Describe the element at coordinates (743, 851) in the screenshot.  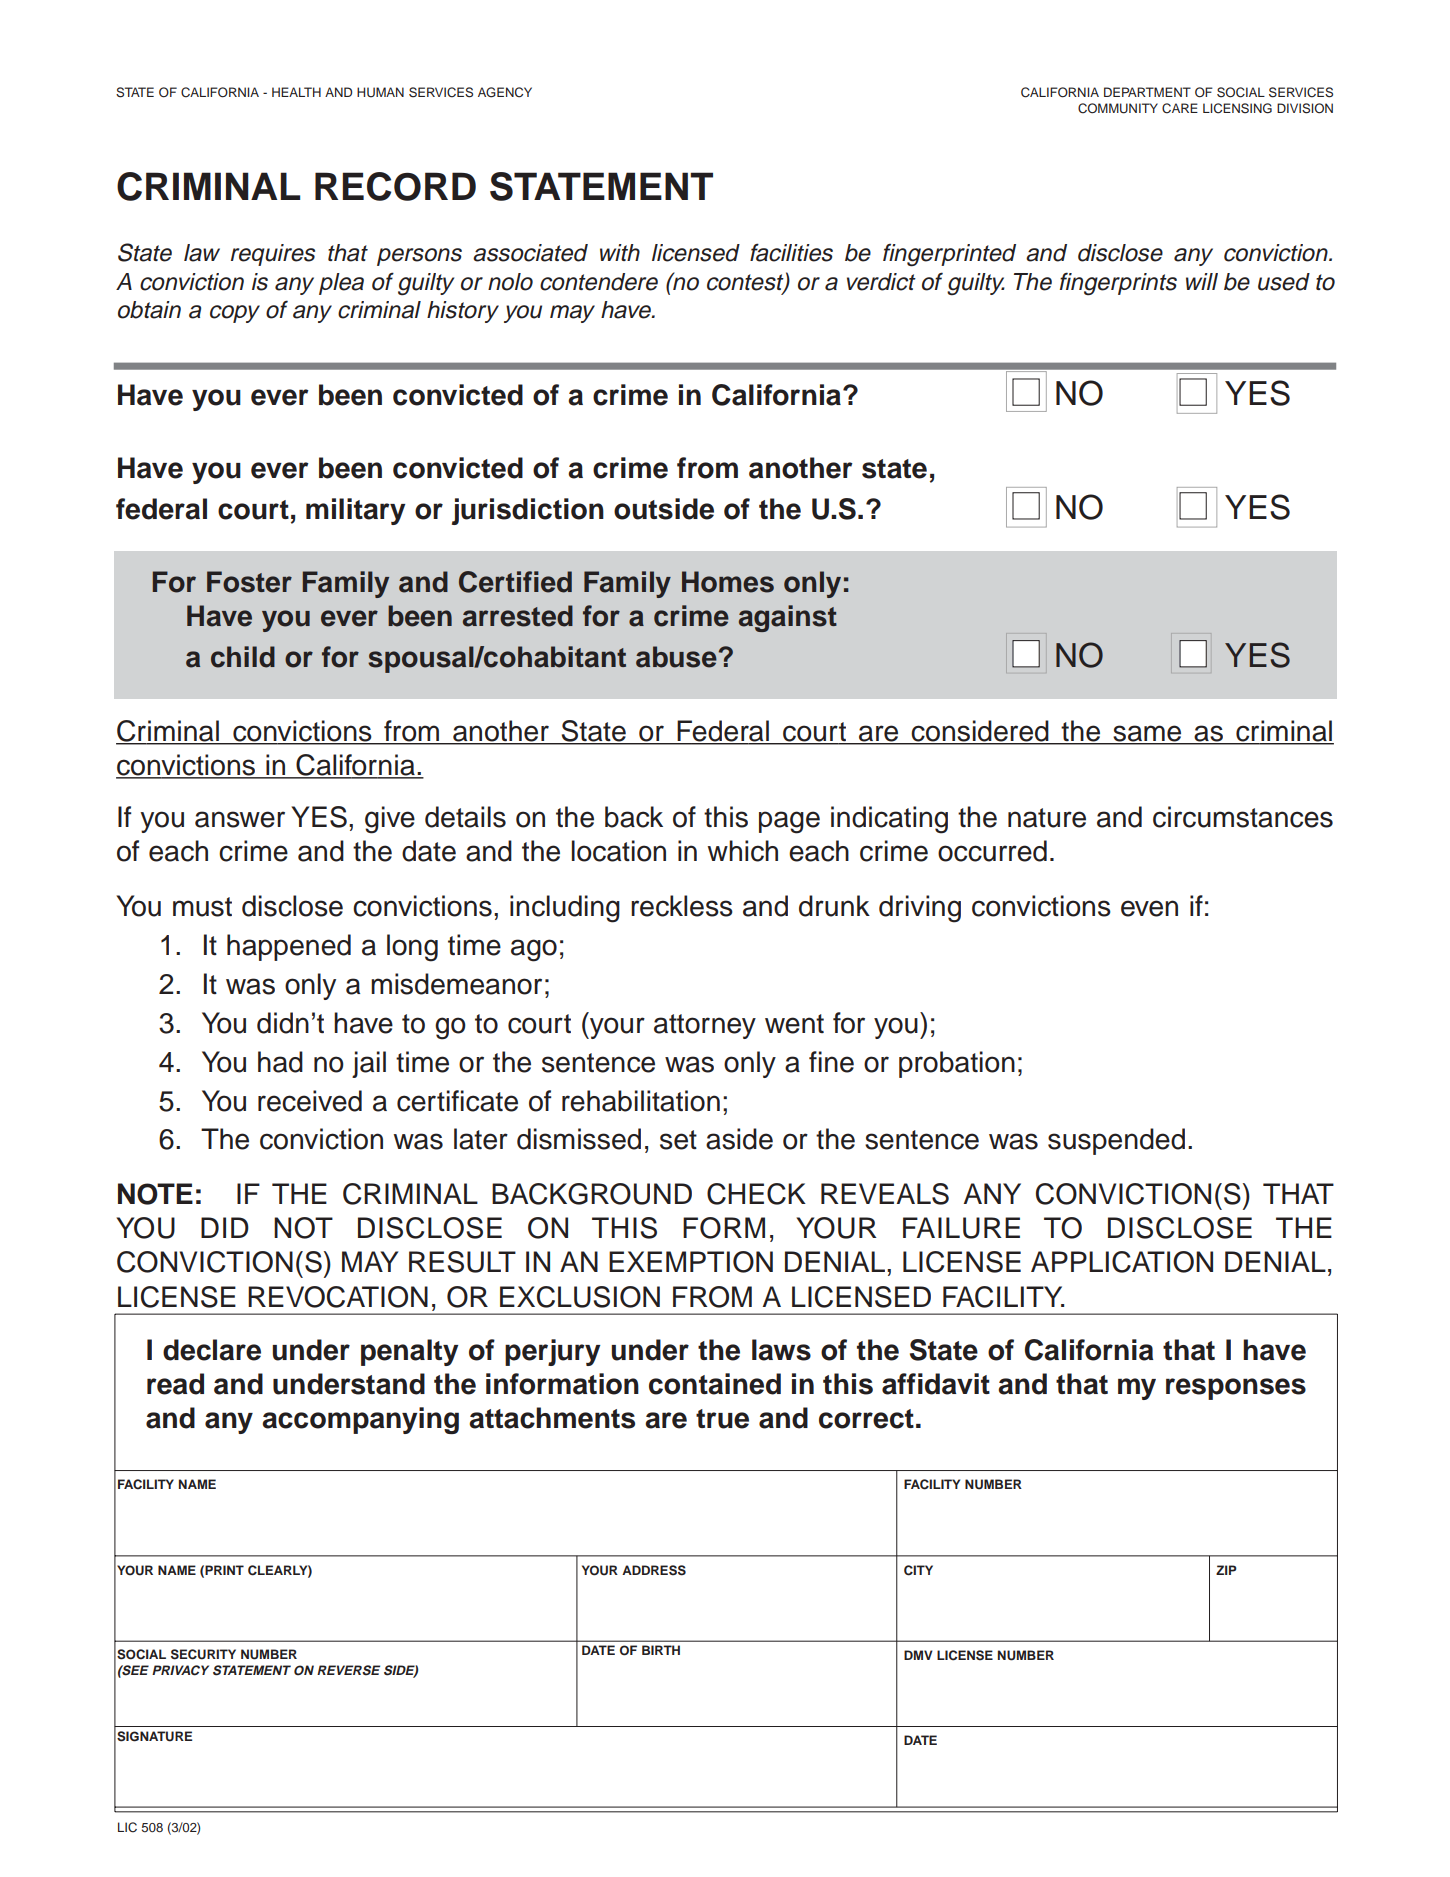
I see `which` at that location.
